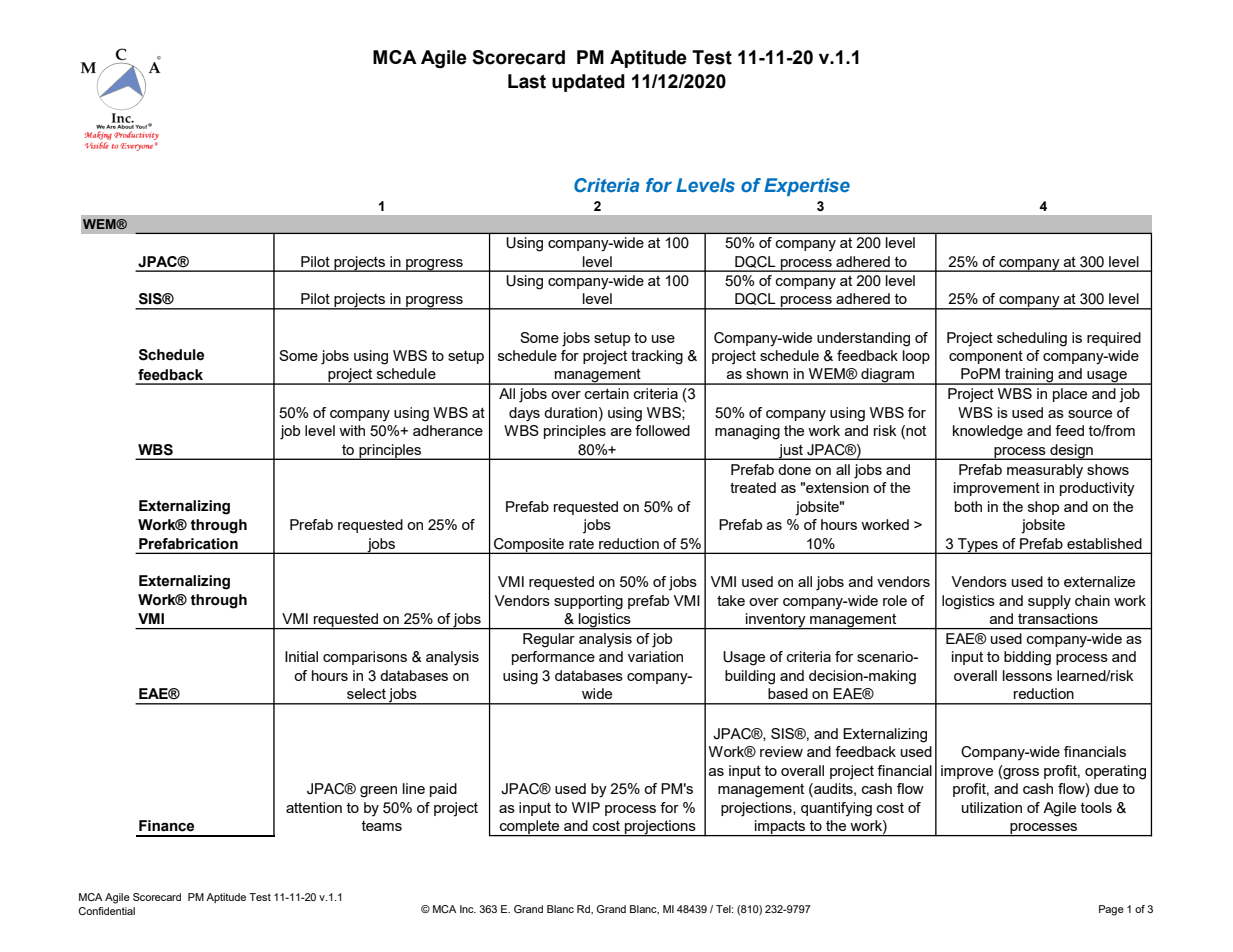  What do you see at coordinates (807, 187) in the document?
I see `Expertise` at bounding box center [807, 187].
